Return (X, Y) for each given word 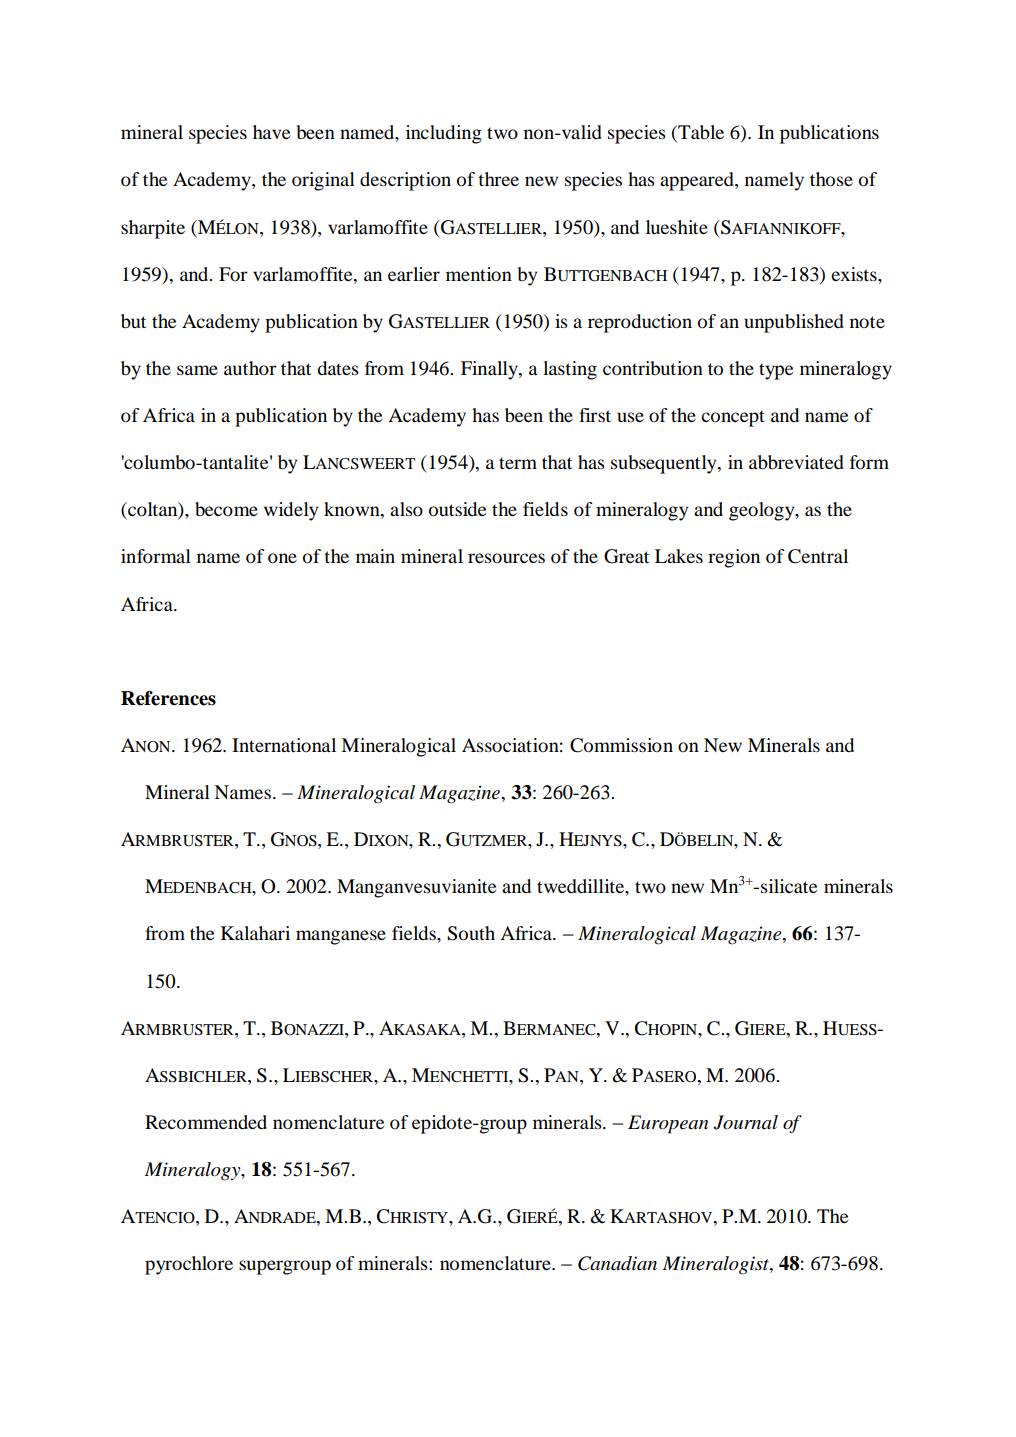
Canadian (617, 1263)
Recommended (206, 1122)
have (271, 132)
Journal (745, 1122)
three (498, 179)
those (831, 179)
